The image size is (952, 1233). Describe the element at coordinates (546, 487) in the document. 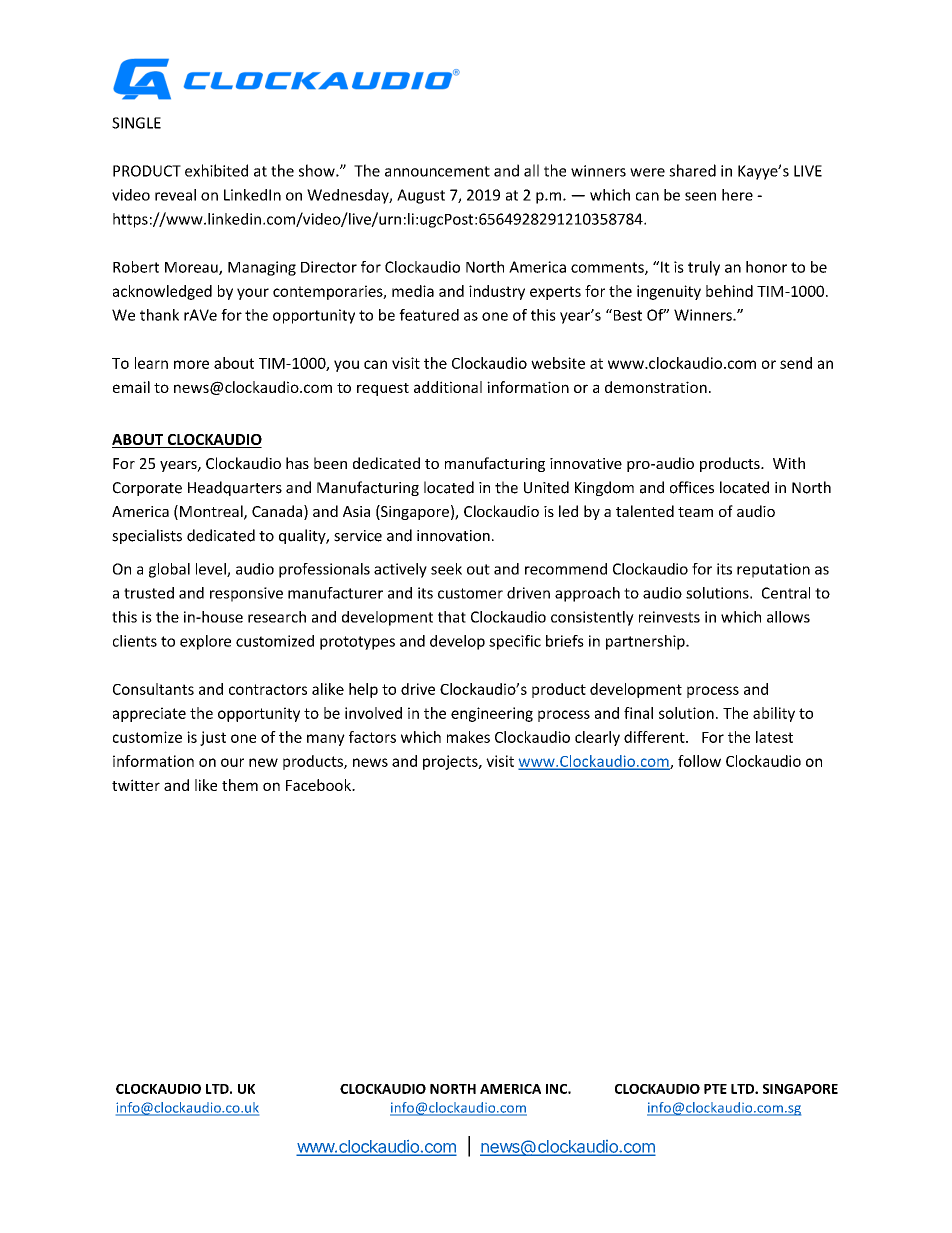

I see `United` at that location.
